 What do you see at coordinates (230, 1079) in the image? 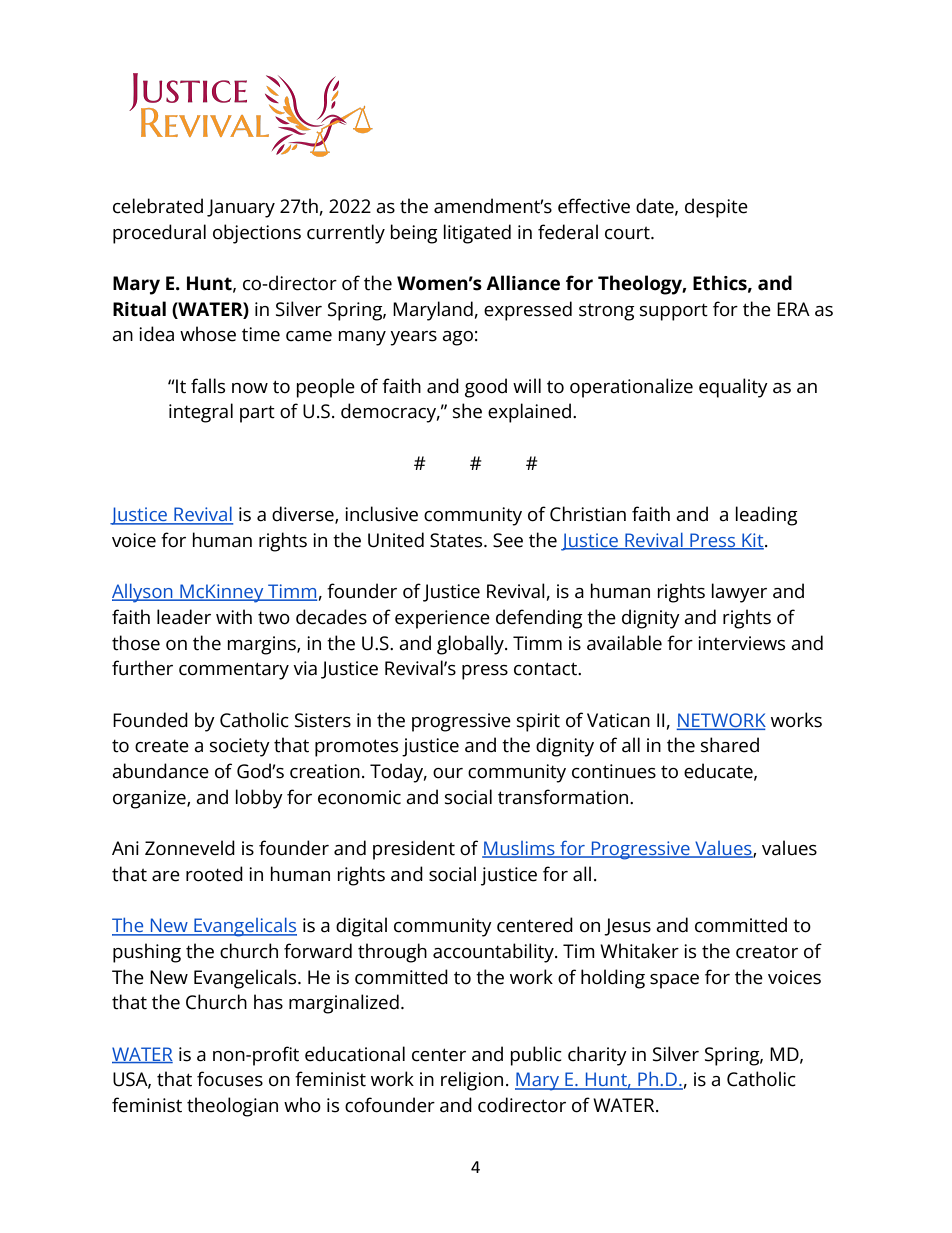
I see `focuses` at bounding box center [230, 1079].
